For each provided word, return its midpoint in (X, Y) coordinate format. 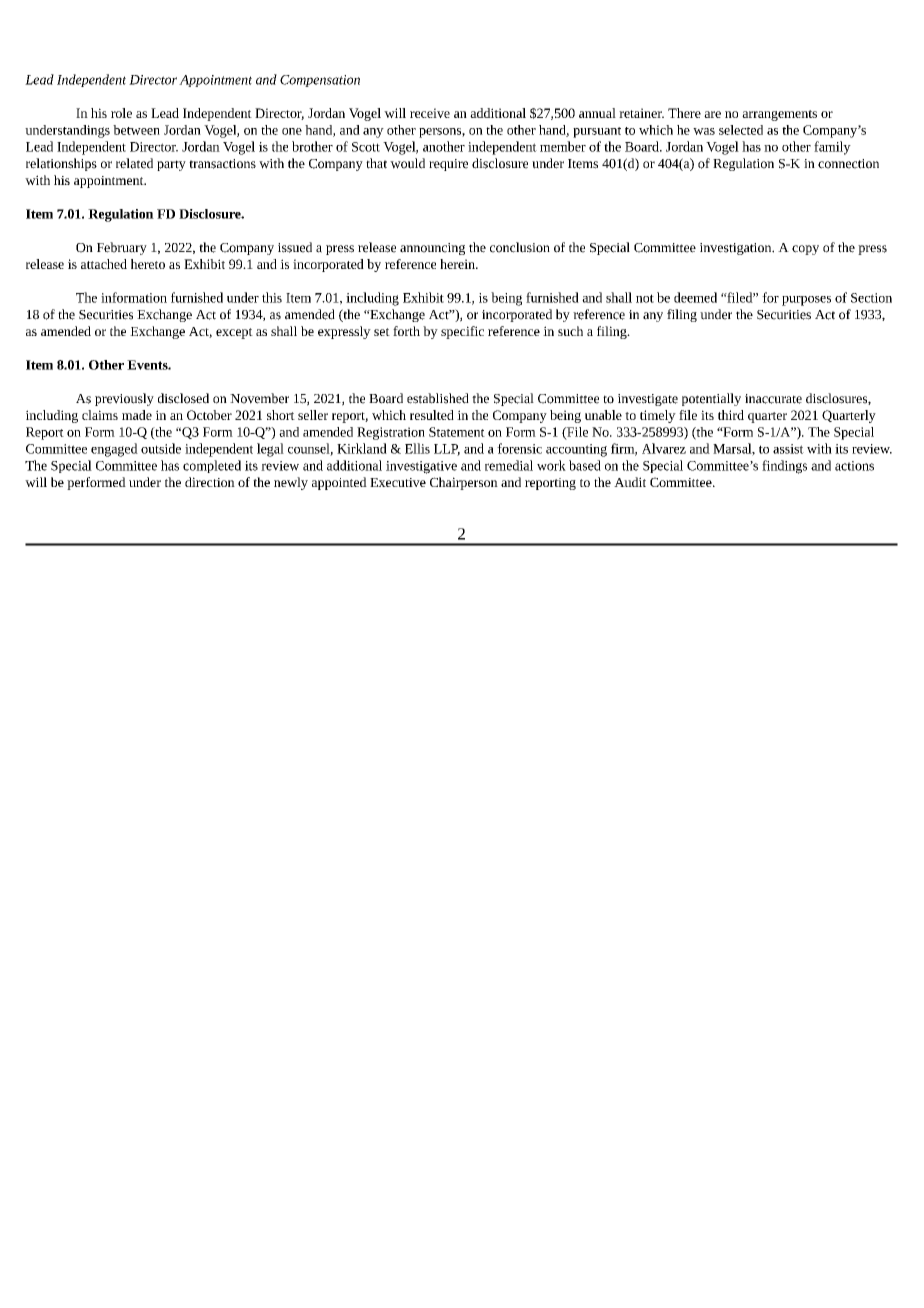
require (448, 165)
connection (848, 164)
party (171, 165)
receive (430, 113)
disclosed (183, 398)
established (438, 398)
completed (212, 466)
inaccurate (773, 399)
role (121, 113)
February (122, 248)
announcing (432, 249)
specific (462, 332)
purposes (806, 301)
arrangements (779, 115)
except (234, 333)
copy (805, 250)
